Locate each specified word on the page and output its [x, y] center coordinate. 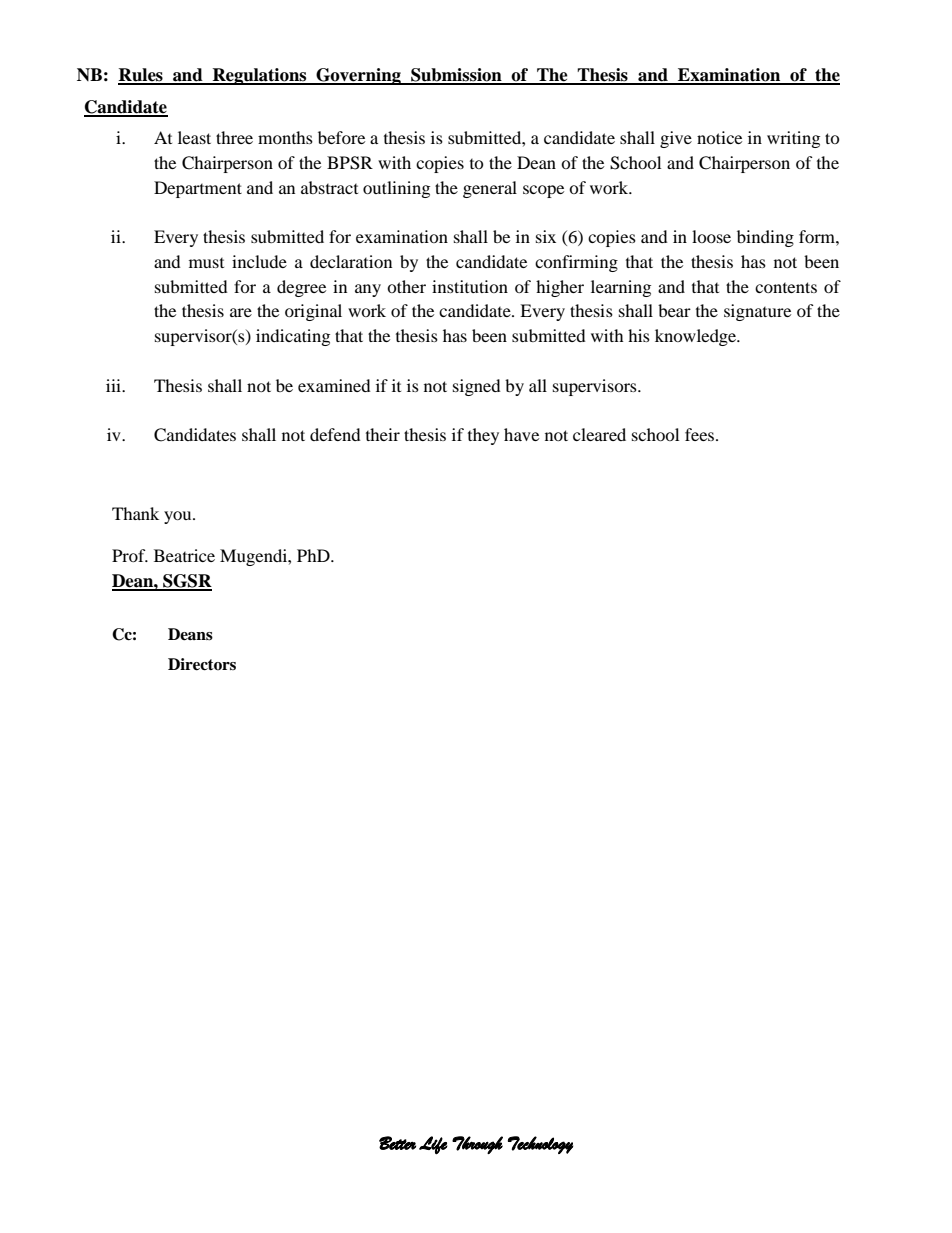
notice [719, 137]
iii [115, 385]
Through [477, 1145]
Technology [540, 1145]
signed [477, 387]
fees [701, 434]
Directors [202, 664]
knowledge [696, 337]
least [194, 137]
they [483, 436]
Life [433, 1145]
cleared [599, 434]
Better [397, 1143]
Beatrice [184, 555]
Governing [359, 76]
